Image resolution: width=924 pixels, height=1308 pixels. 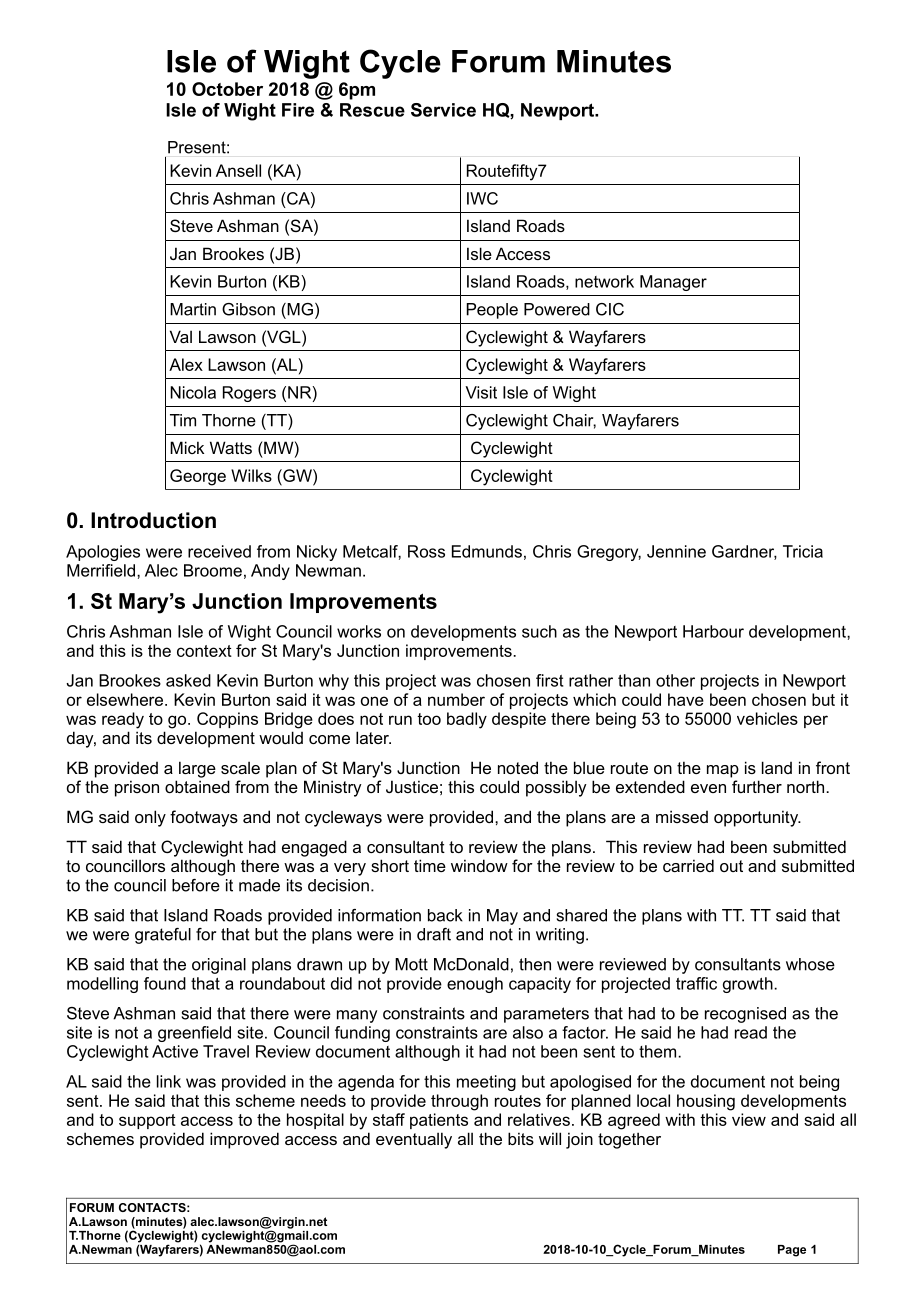 I want to click on Page, so click(x=792, y=1251).
